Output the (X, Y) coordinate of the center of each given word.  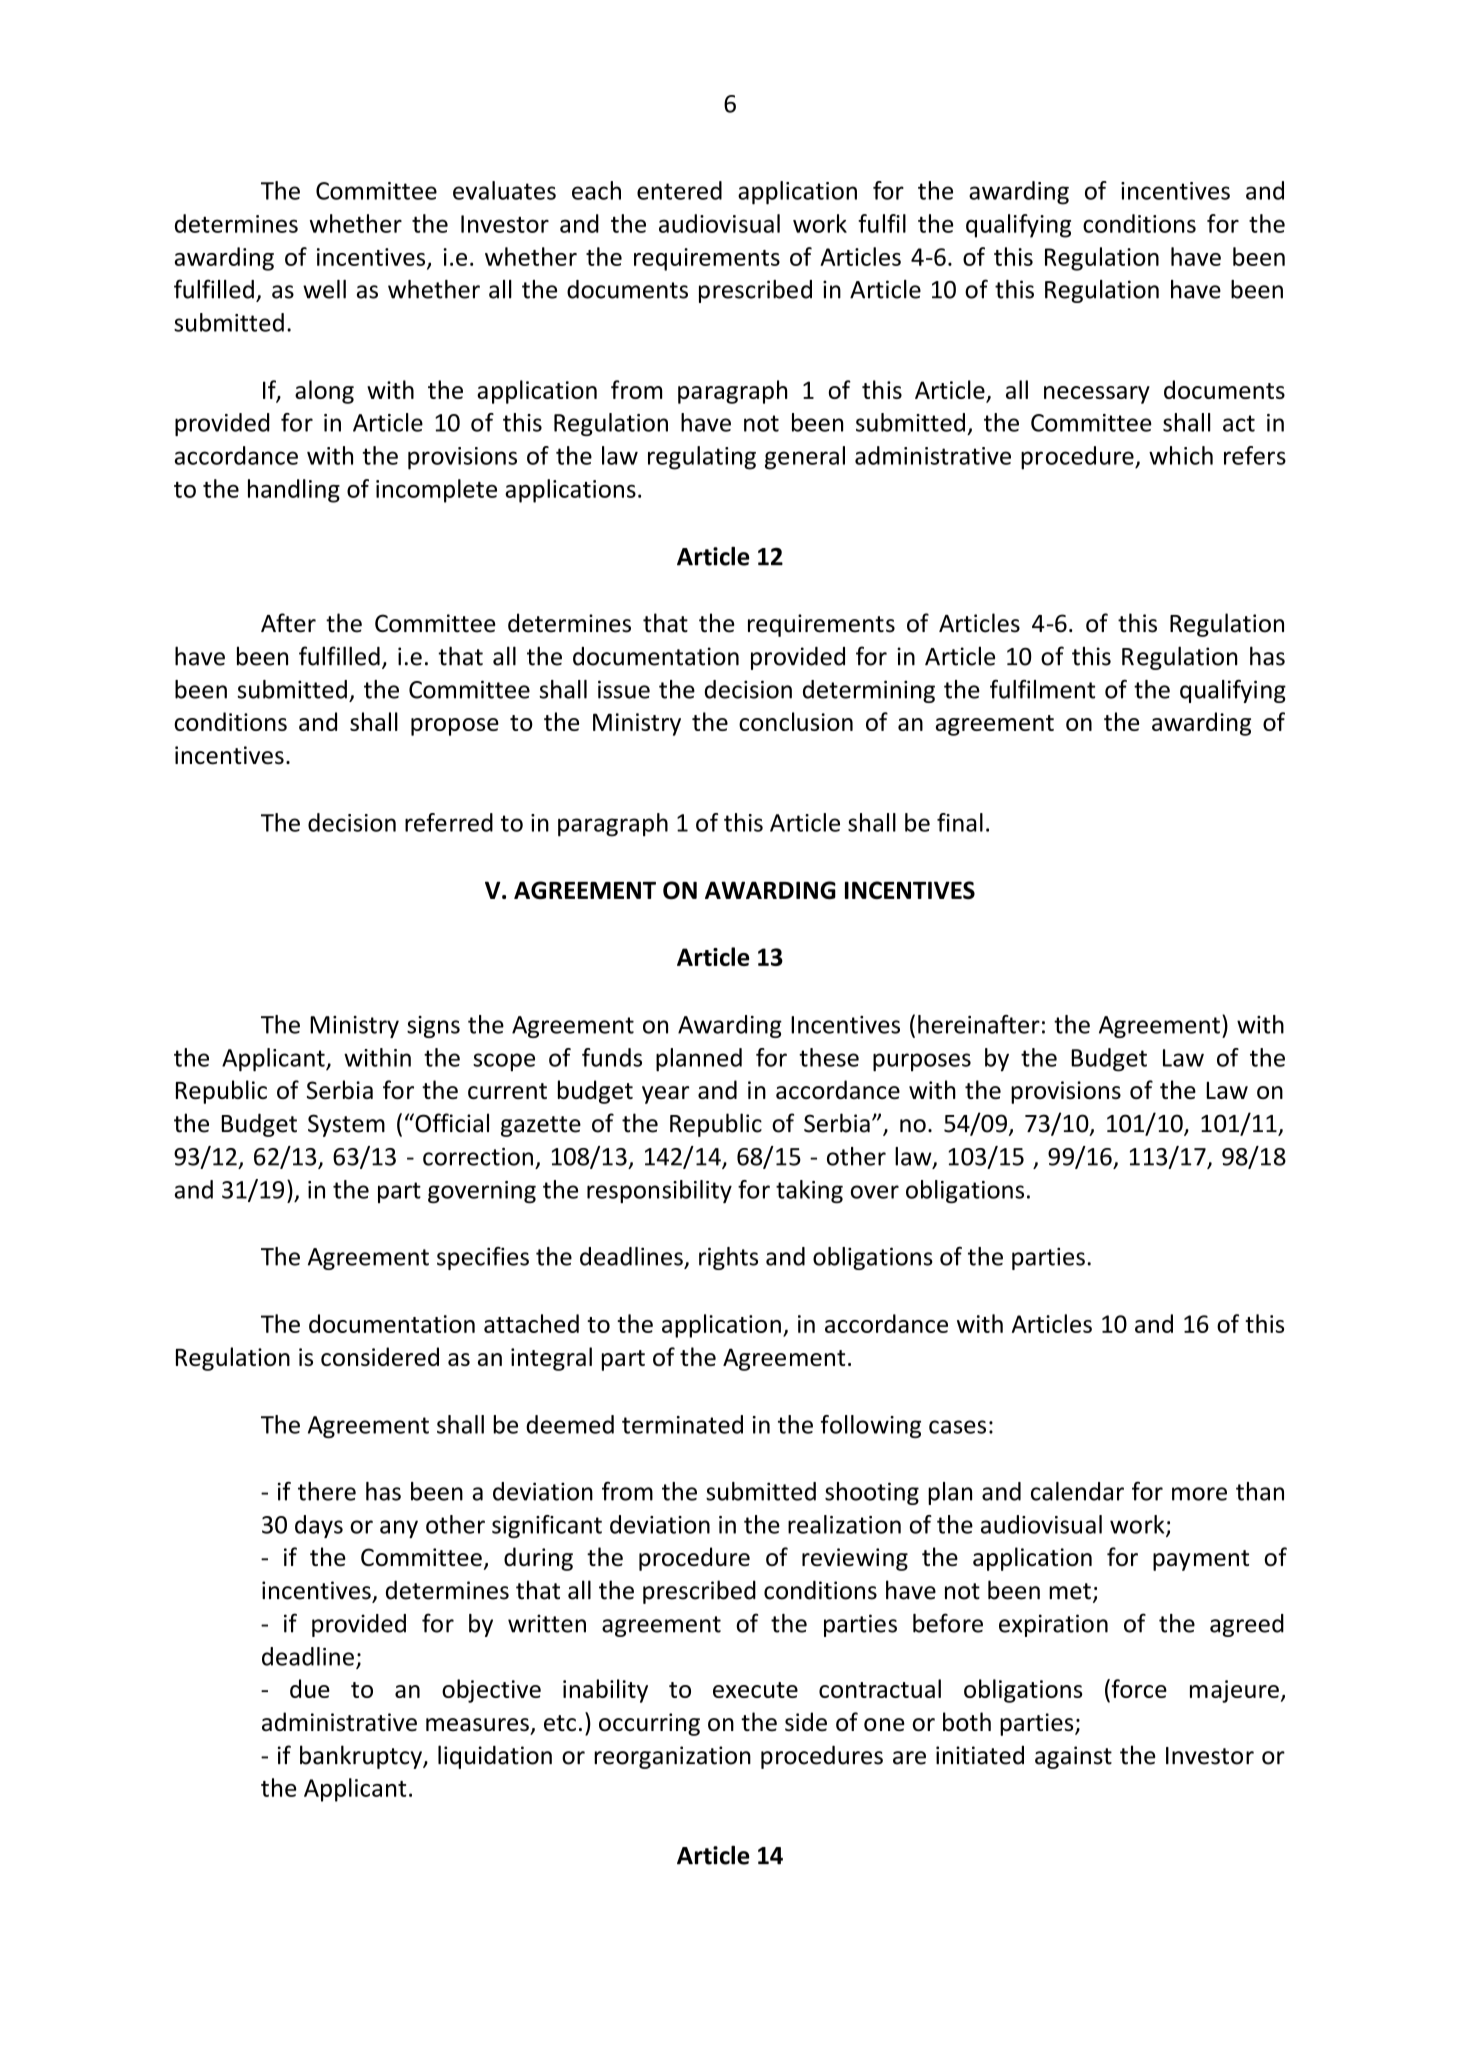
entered (679, 190)
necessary (1097, 395)
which (1181, 455)
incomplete (436, 491)
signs (433, 1027)
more (1199, 1494)
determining (869, 691)
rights (728, 1258)
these (829, 1057)
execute (755, 1690)
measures (477, 1725)
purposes (922, 1062)
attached (531, 1323)
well (324, 289)
